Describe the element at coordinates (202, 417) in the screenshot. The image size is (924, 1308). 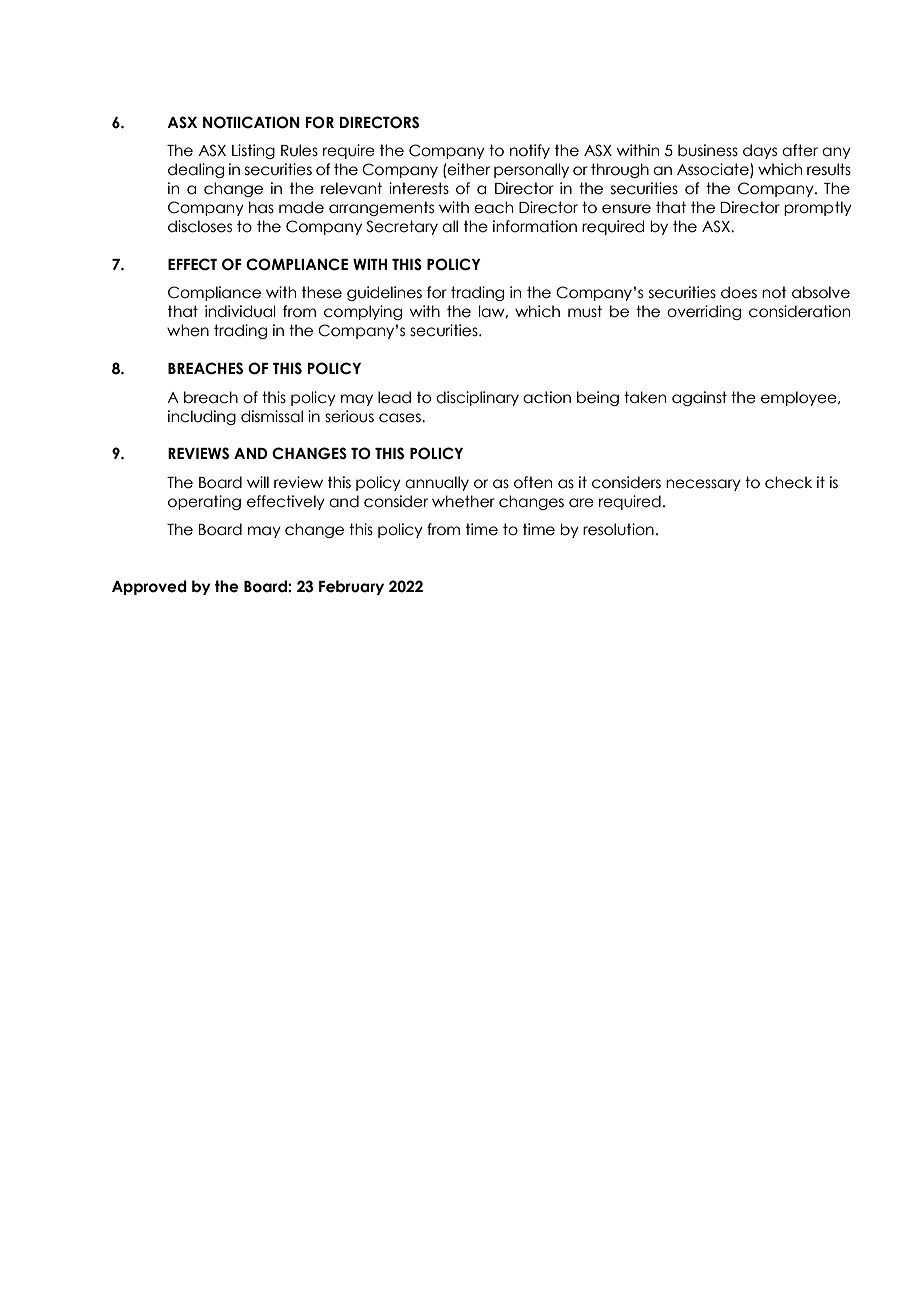
I see `including` at that location.
